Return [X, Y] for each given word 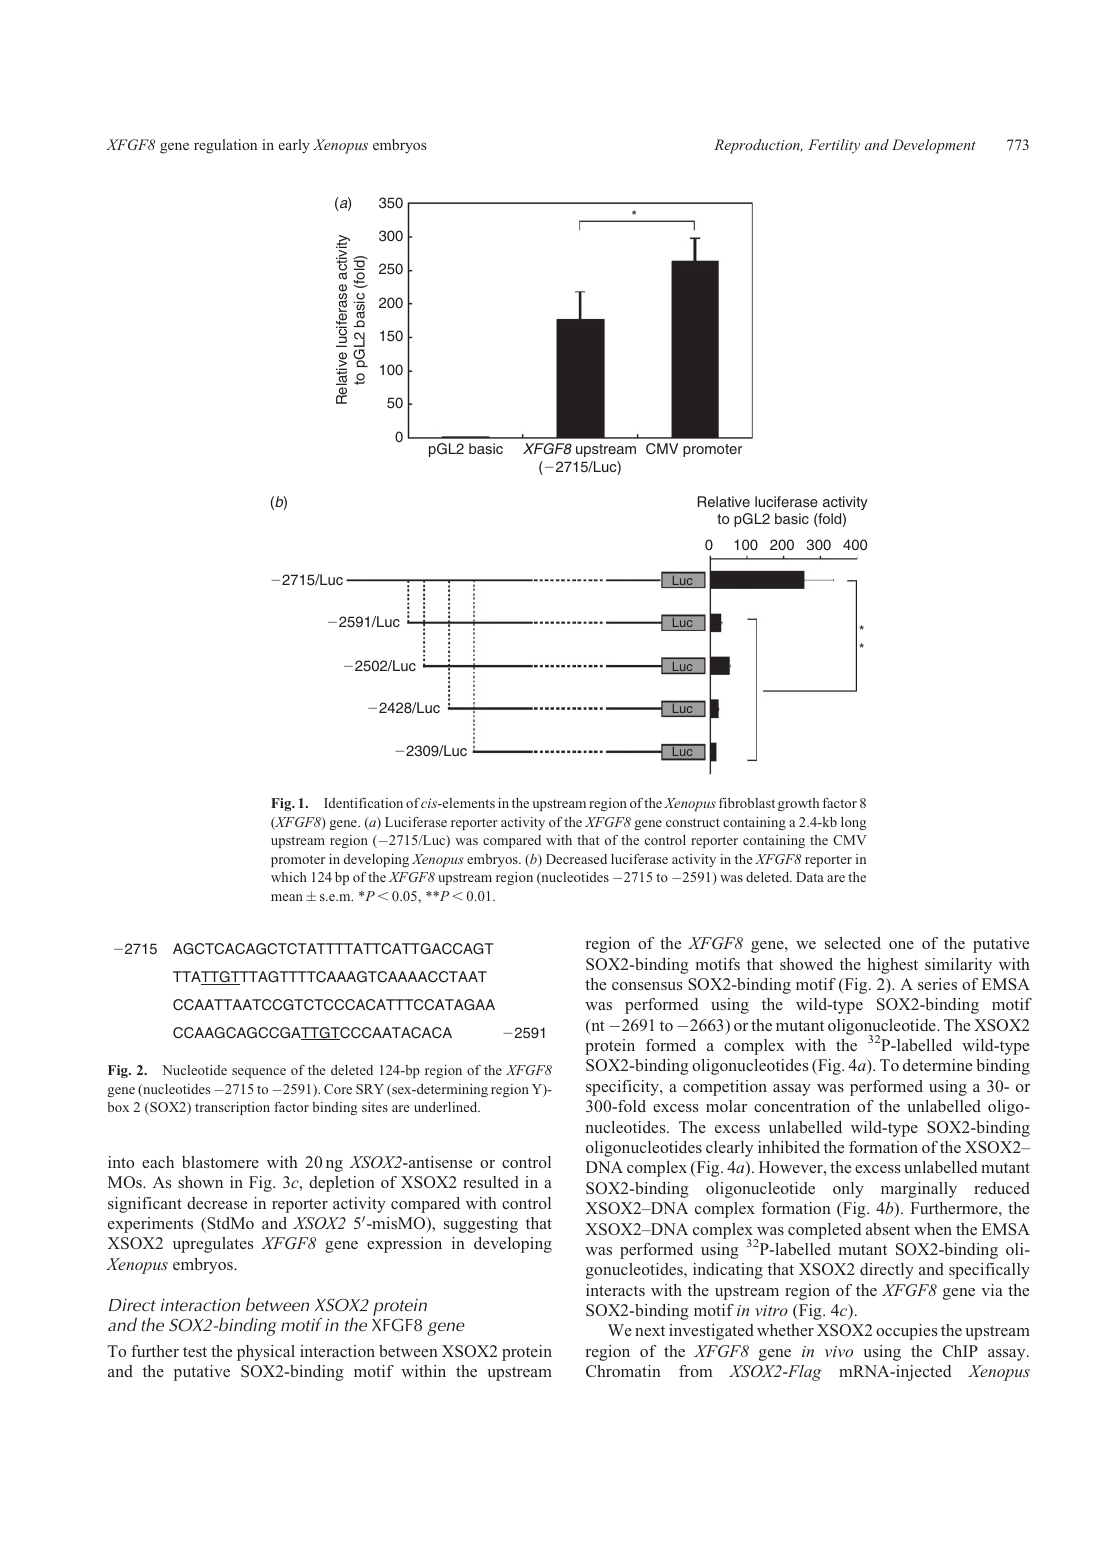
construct [693, 822]
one [901, 945]
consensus [647, 986]
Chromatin [623, 1371]
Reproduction [758, 146]
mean [287, 897]
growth [798, 804]
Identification [363, 803]
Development [934, 146]
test [195, 1352]
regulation [225, 146]
